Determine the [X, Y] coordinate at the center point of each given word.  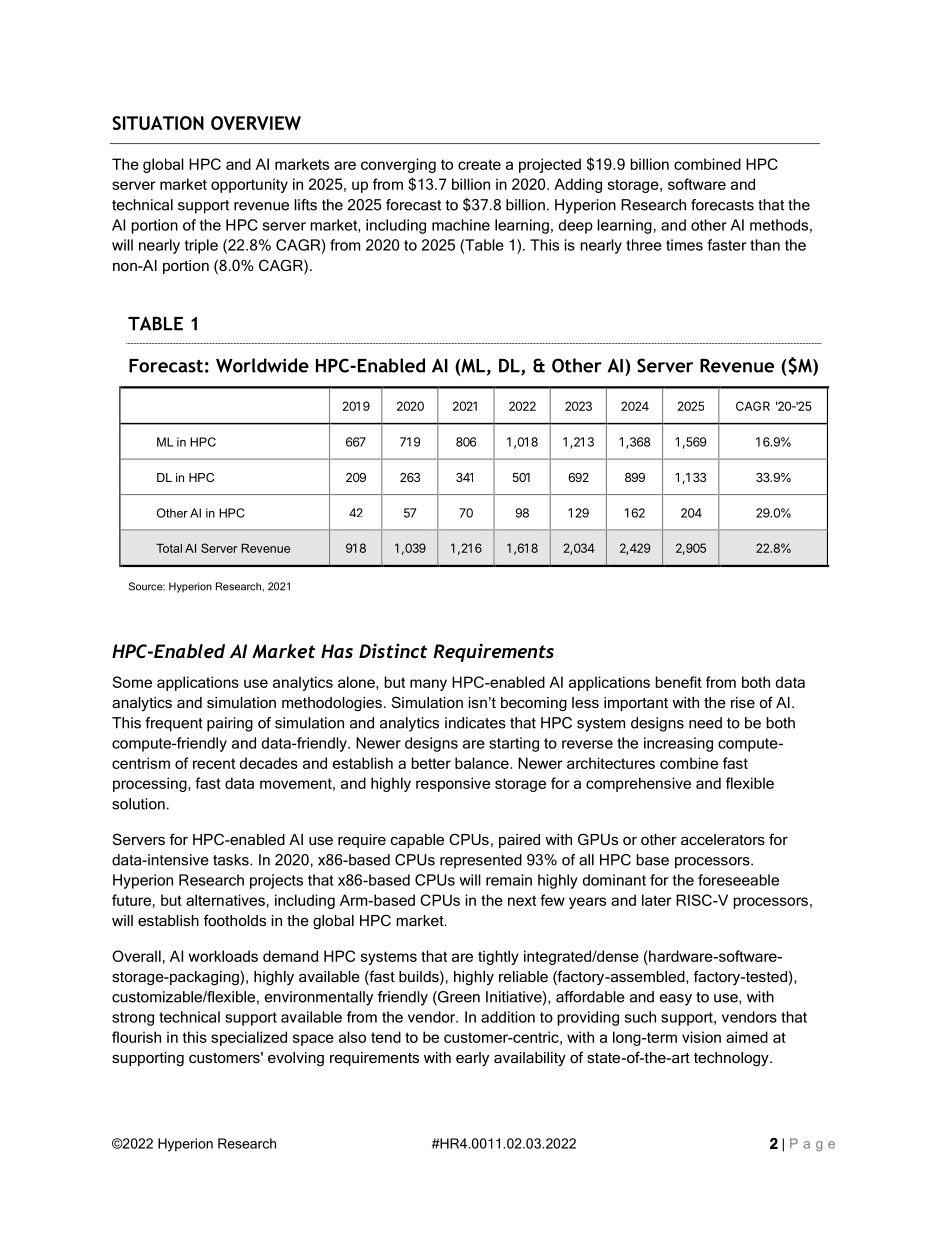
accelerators [723, 839]
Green [458, 998]
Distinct [393, 650]
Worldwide [262, 365]
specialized [249, 1038]
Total [169, 548]
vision [701, 1037]
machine [461, 225]
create [479, 164]
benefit [678, 682]
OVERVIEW [256, 123]
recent [214, 763]
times [684, 245]
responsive [453, 784]
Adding [578, 185]
